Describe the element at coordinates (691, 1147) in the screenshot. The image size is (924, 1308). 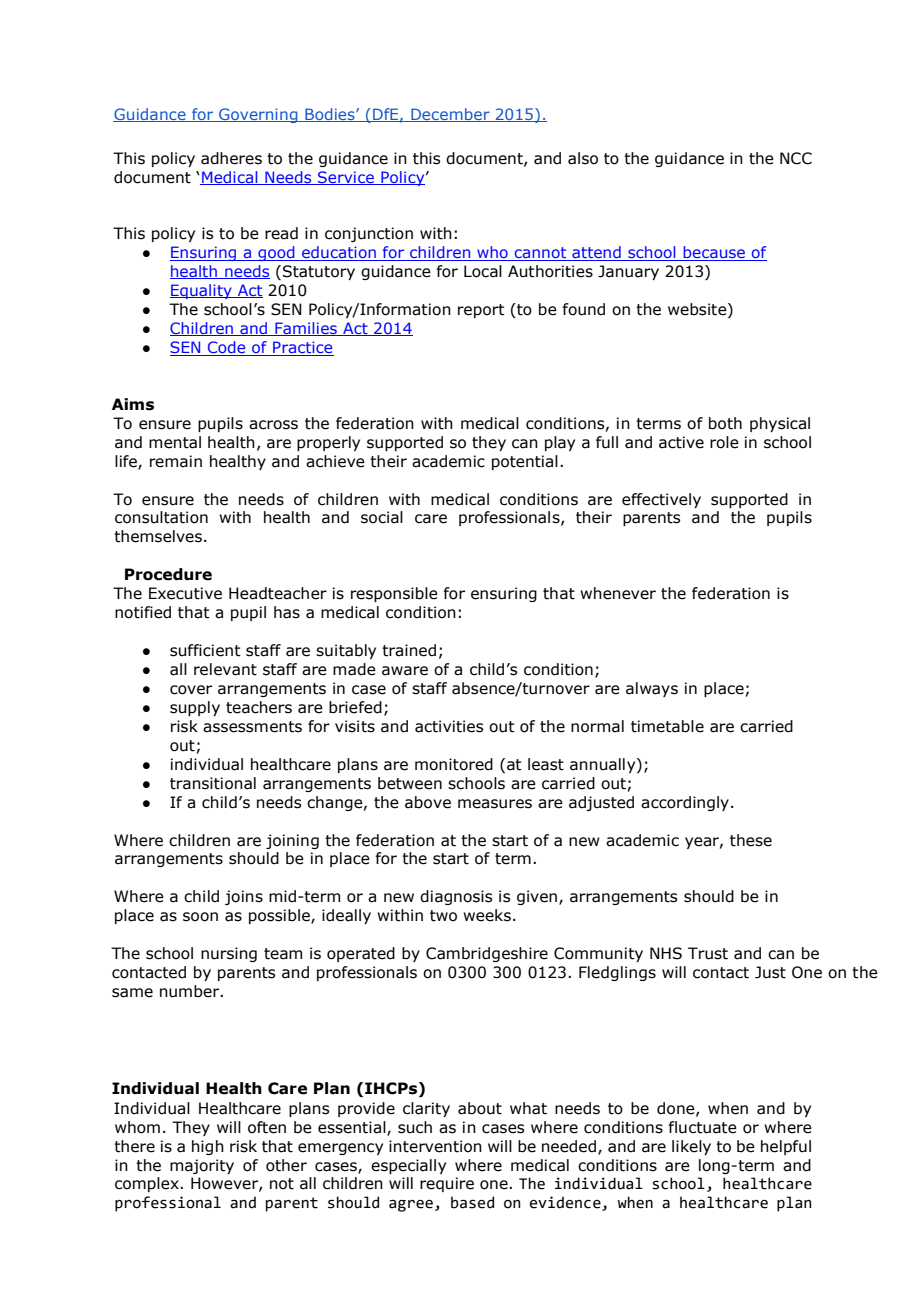
I see `likely` at that location.
